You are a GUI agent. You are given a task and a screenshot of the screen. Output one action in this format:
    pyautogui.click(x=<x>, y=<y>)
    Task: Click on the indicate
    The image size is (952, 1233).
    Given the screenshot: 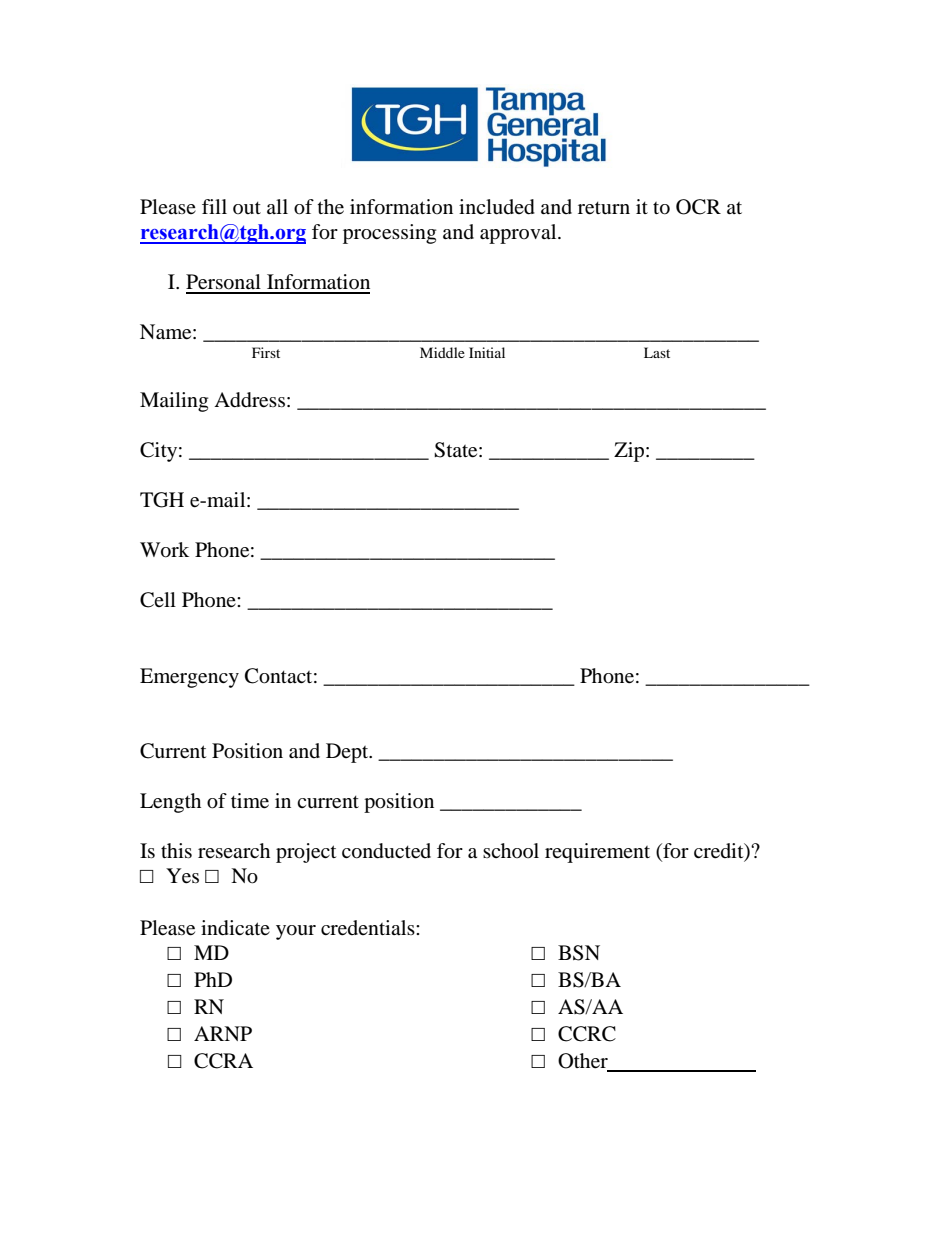 What is the action you would take?
    pyautogui.click(x=235, y=928)
